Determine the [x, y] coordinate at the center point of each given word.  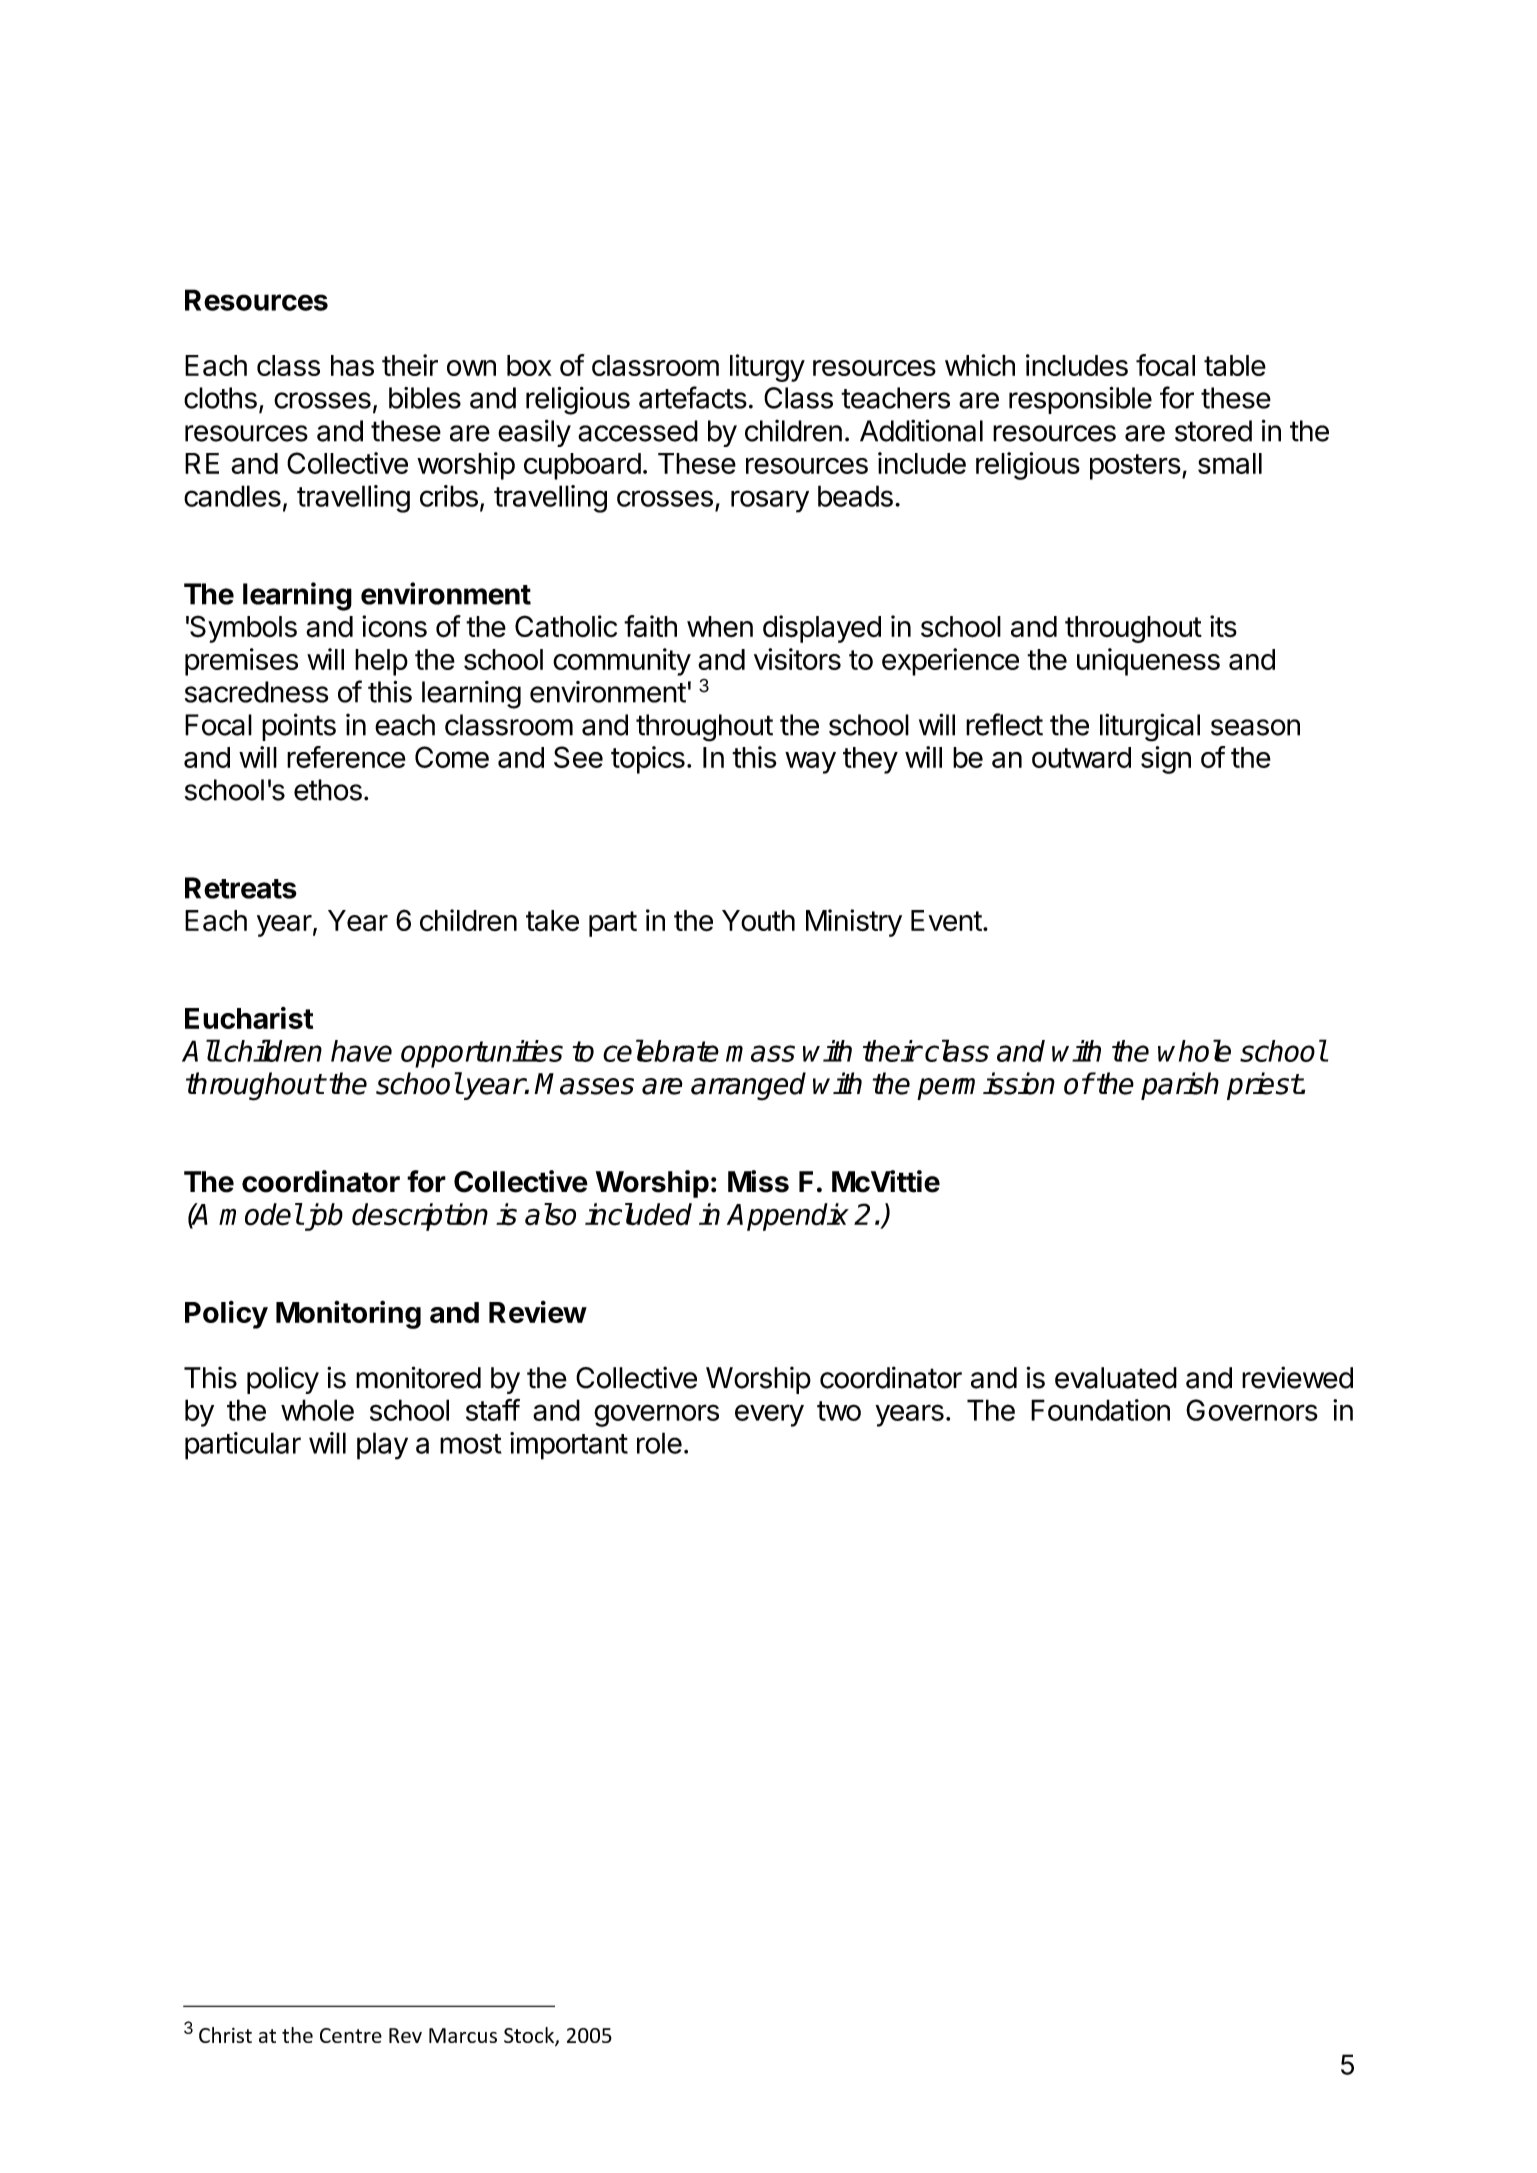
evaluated [1116, 1378]
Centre [351, 2035]
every [769, 1415]
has [352, 365]
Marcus [463, 2035]
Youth [758, 921]
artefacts [693, 397]
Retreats [241, 888]
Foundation [1100, 1410]
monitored [418, 1377]
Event [946, 921]
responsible [1080, 400]
